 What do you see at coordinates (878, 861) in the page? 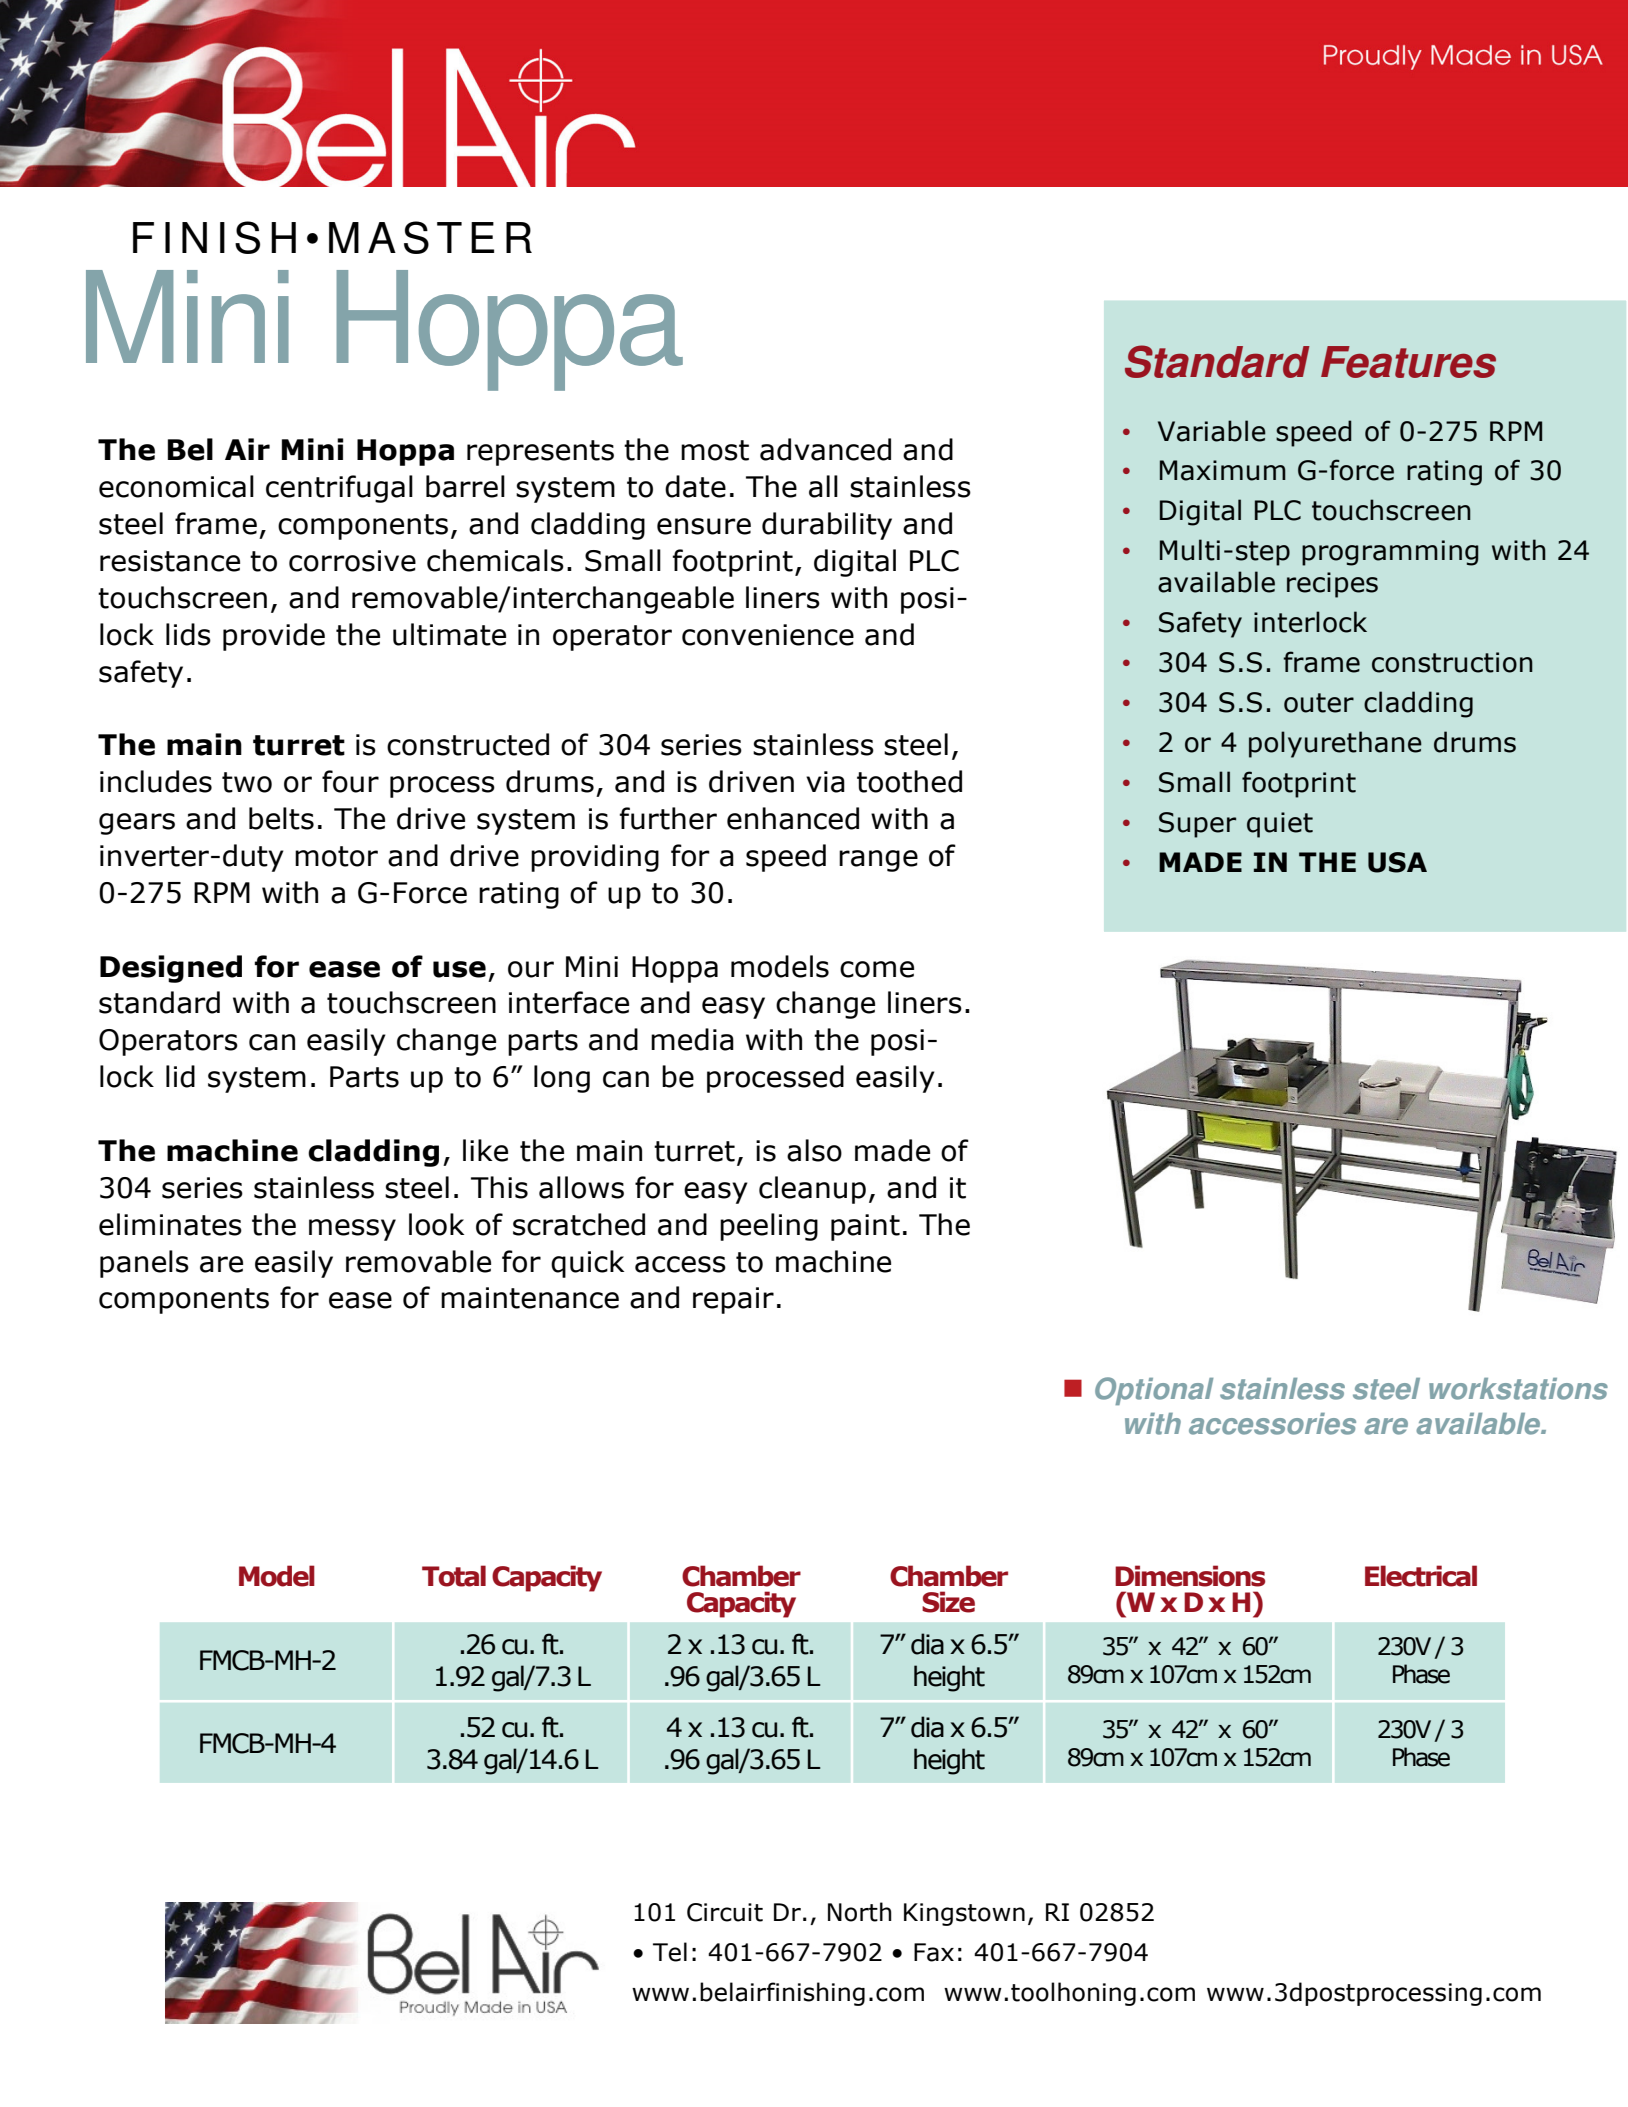
I see `range` at bounding box center [878, 861].
